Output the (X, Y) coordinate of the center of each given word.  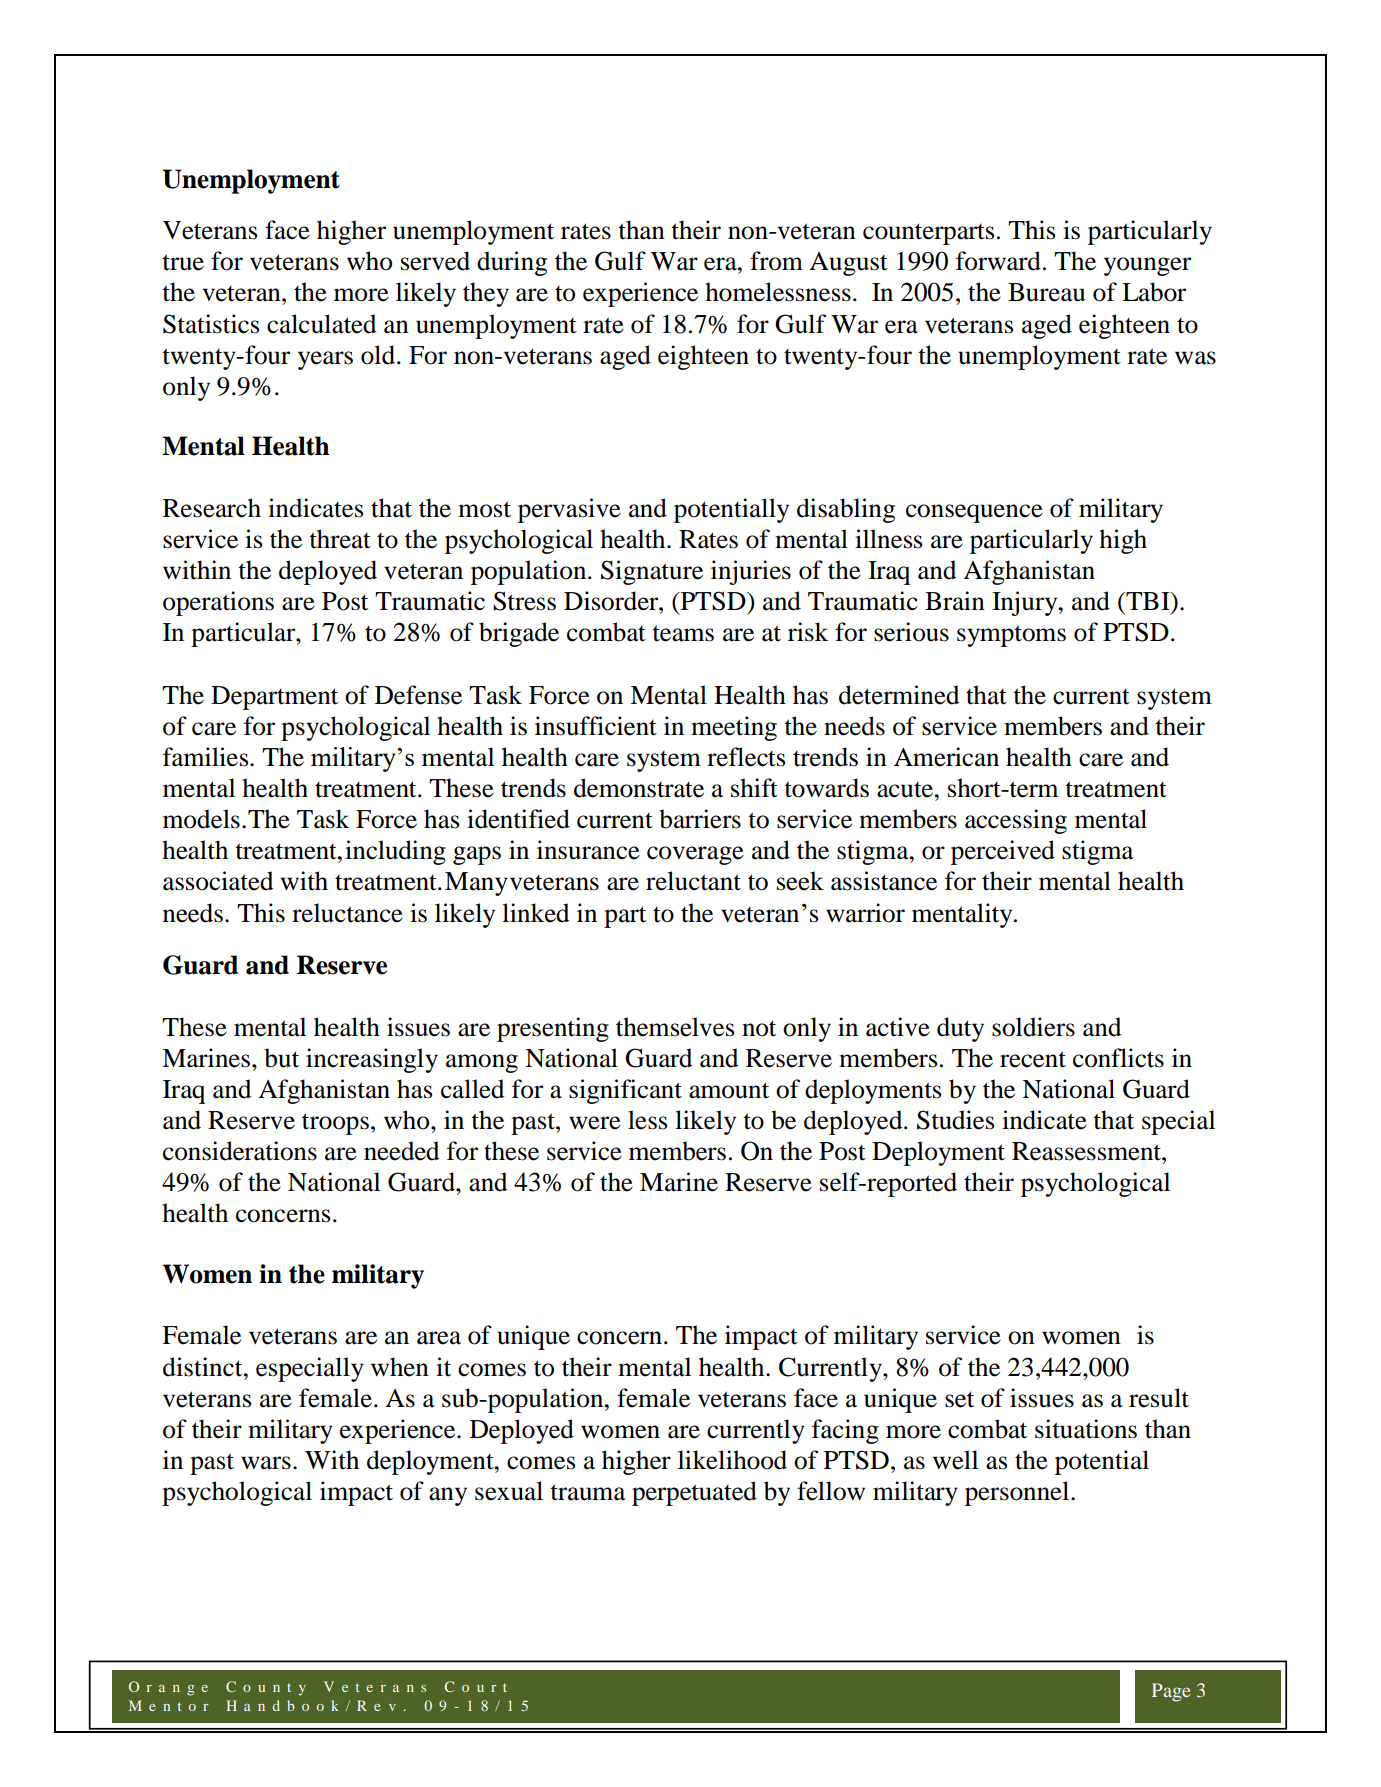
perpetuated (694, 1493)
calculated (321, 324)
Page (1171, 1692)
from (776, 261)
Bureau (1046, 292)
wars (266, 1463)
